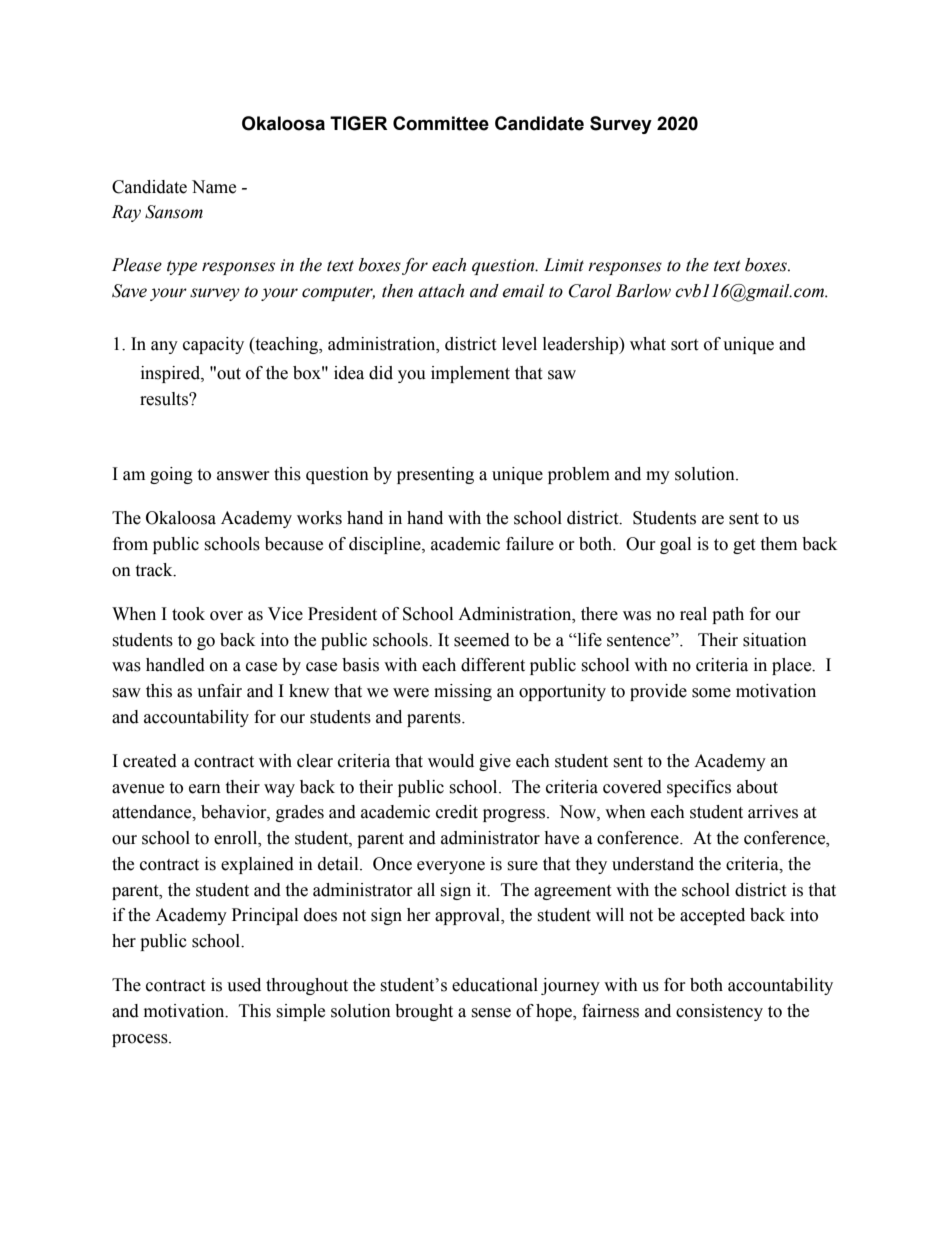 The image size is (952, 1233). Describe the element at coordinates (244, 985) in the screenshot. I see `used` at that location.
